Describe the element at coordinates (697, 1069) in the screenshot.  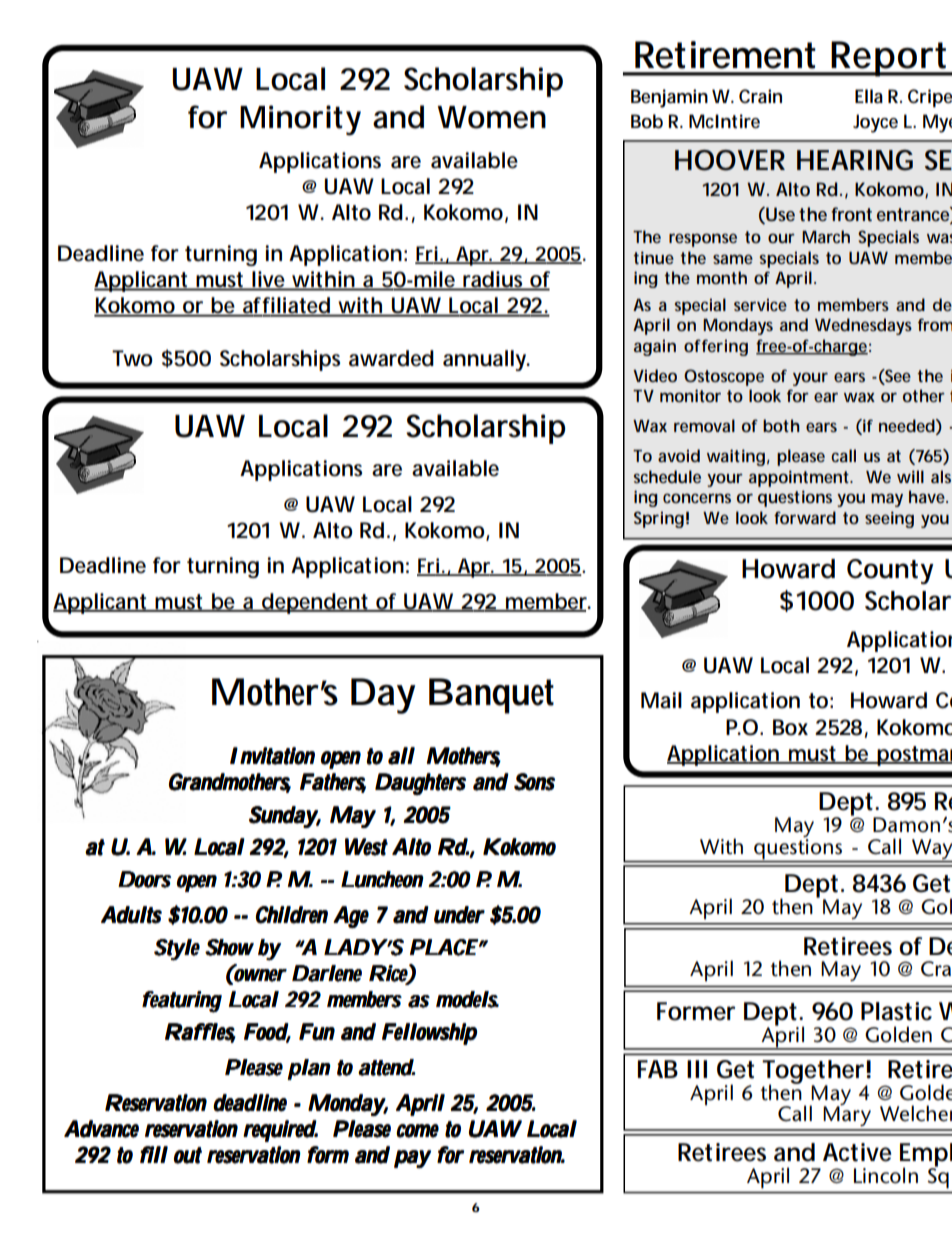
I see `III` at that location.
